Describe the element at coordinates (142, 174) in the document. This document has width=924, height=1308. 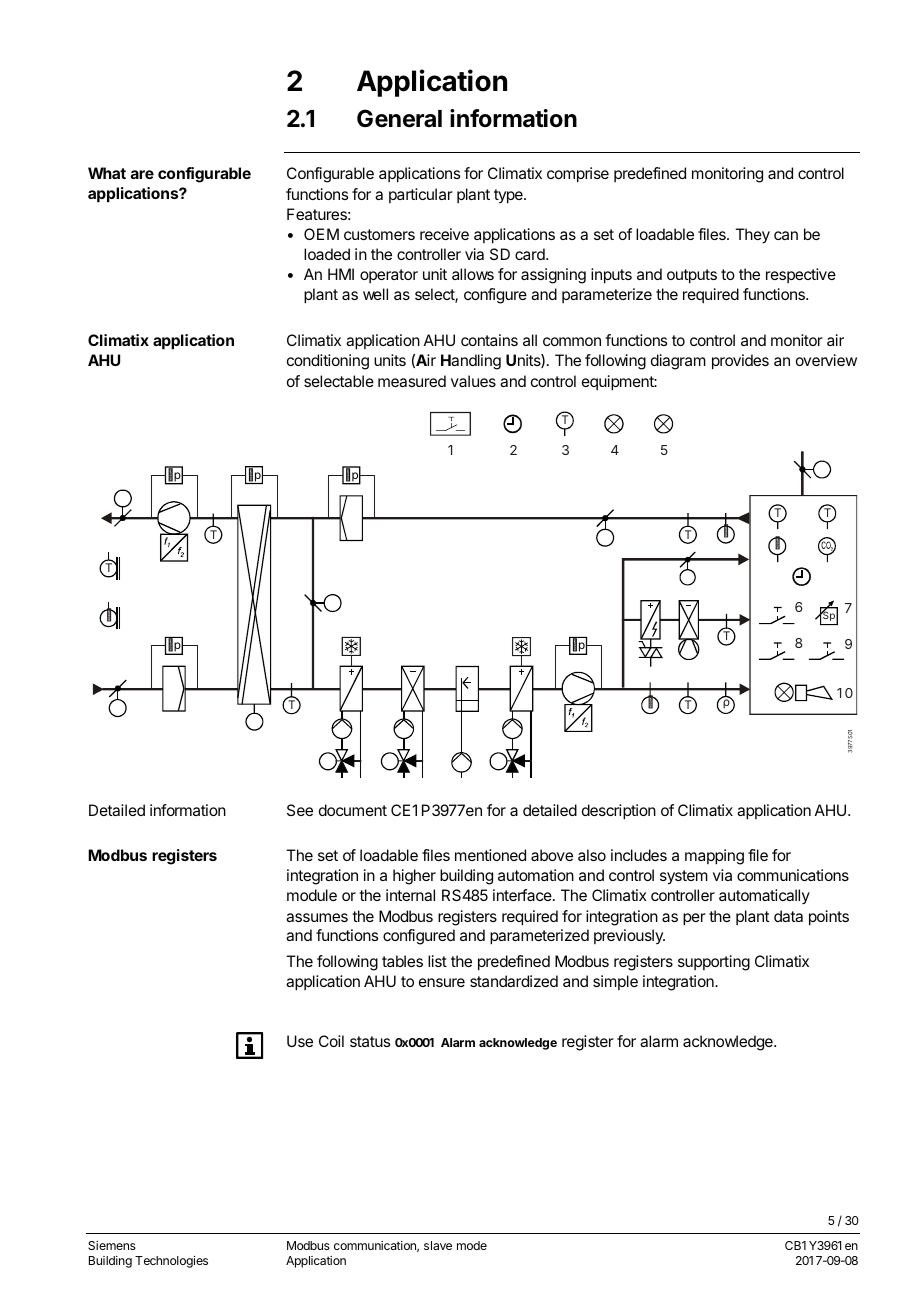
I see `are` at that location.
